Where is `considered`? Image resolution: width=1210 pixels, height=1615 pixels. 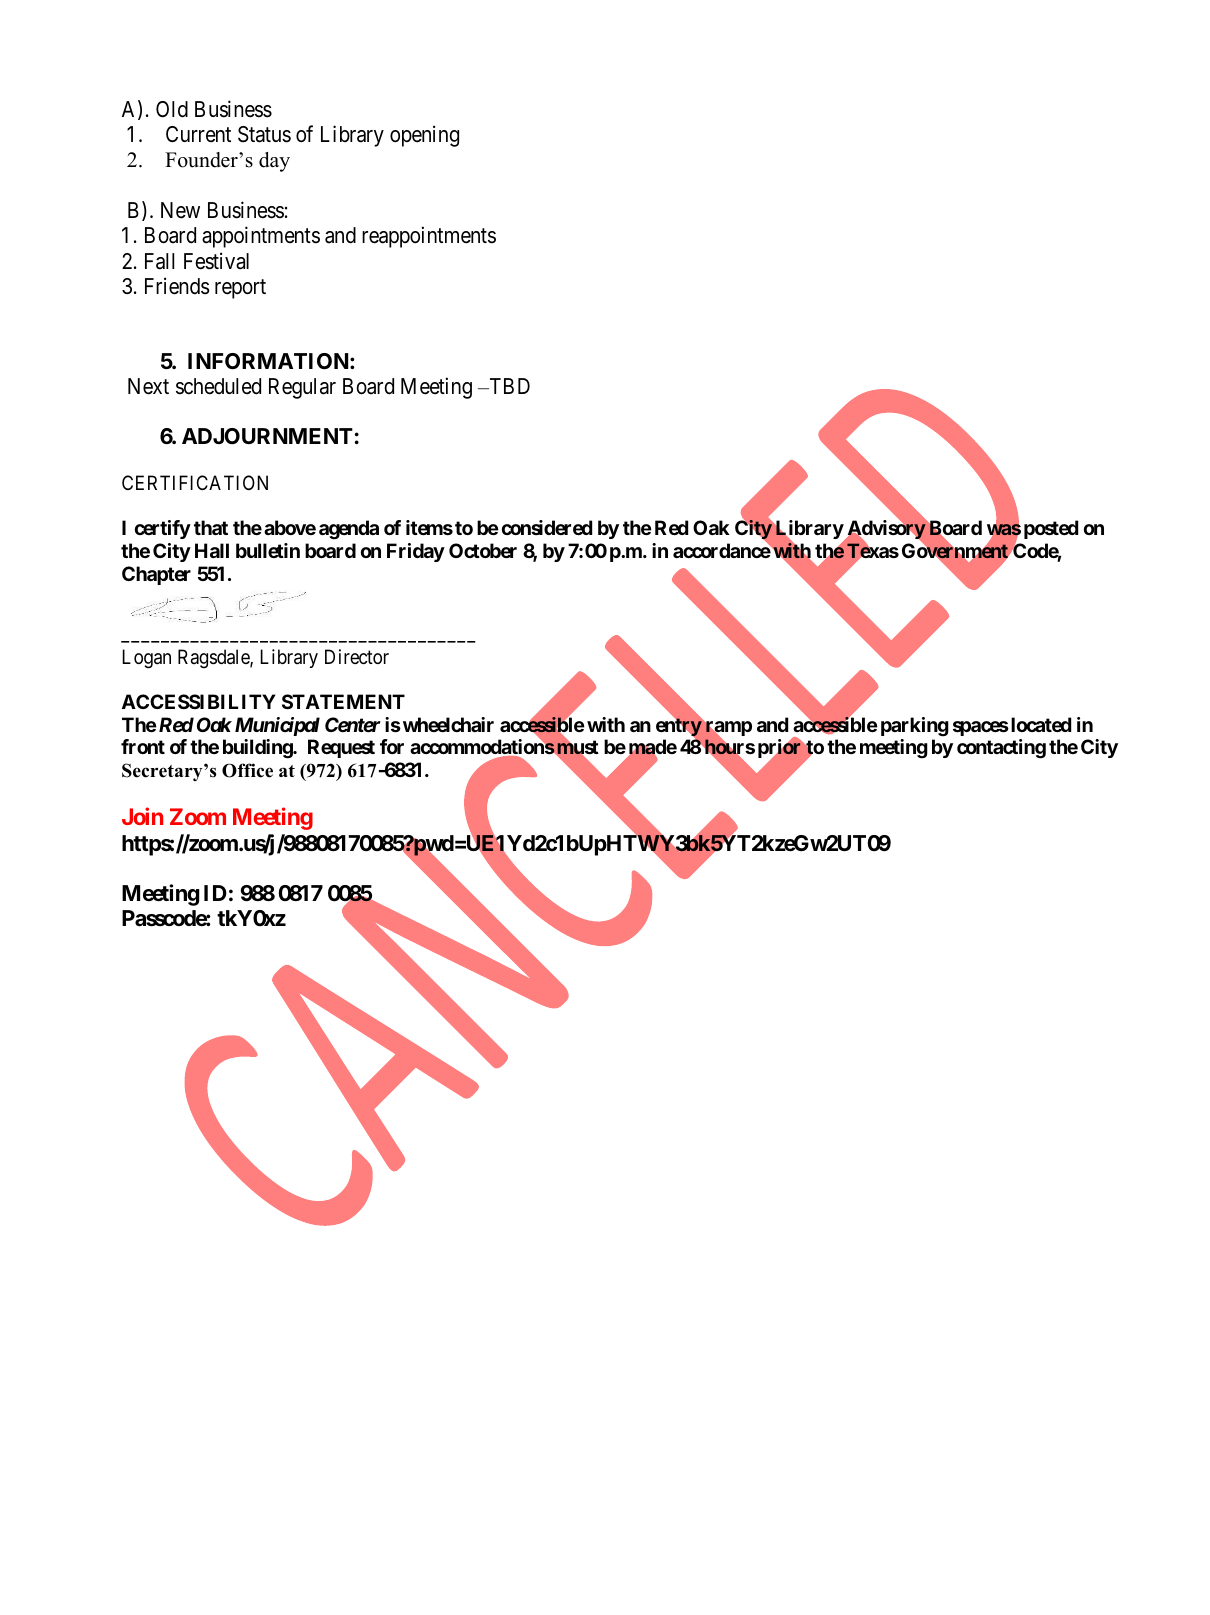 considered is located at coordinates (547, 527).
